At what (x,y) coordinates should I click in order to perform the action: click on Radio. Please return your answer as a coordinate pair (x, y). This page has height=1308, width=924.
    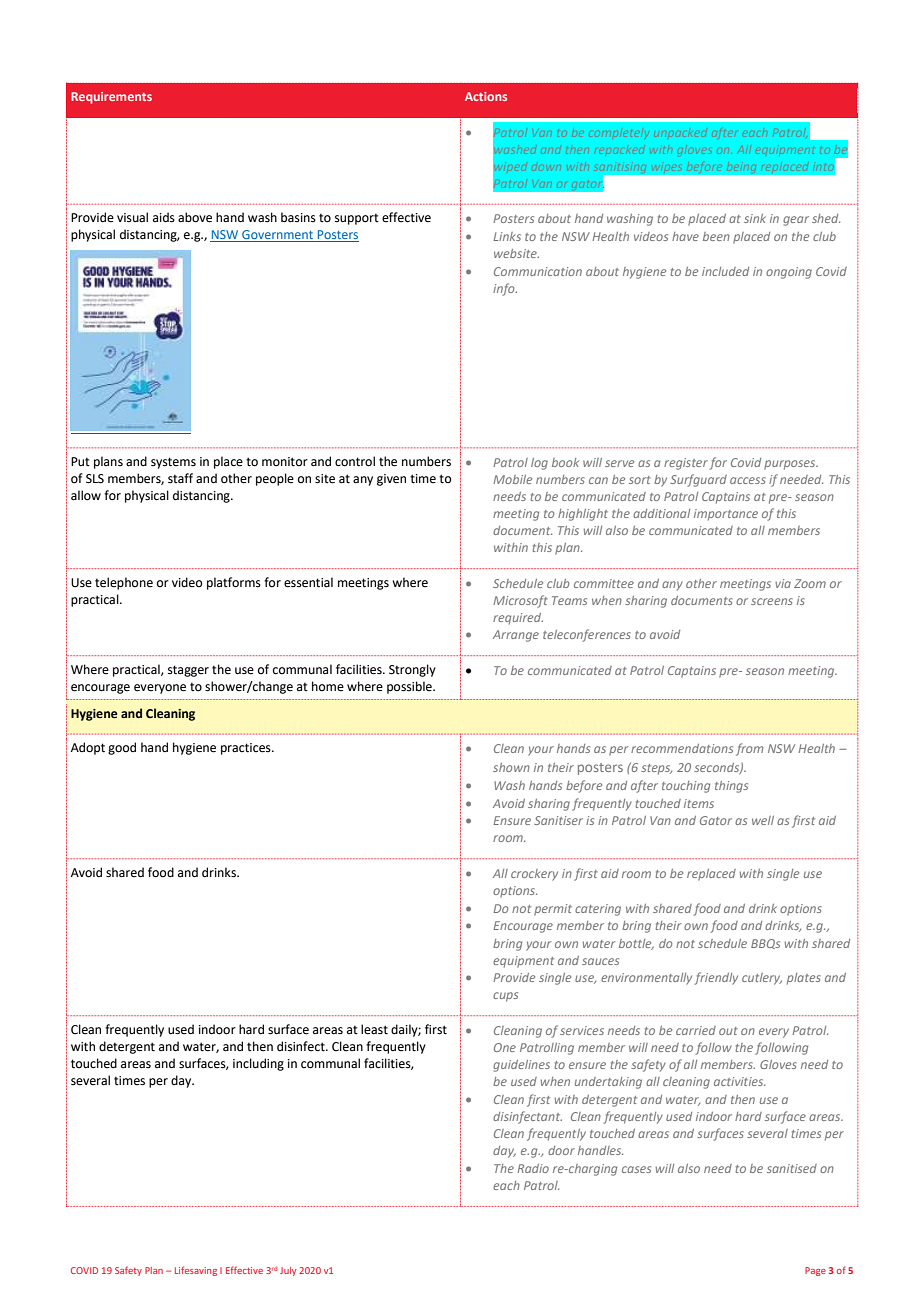
    Looking at the image, I should click on (533, 1168).
